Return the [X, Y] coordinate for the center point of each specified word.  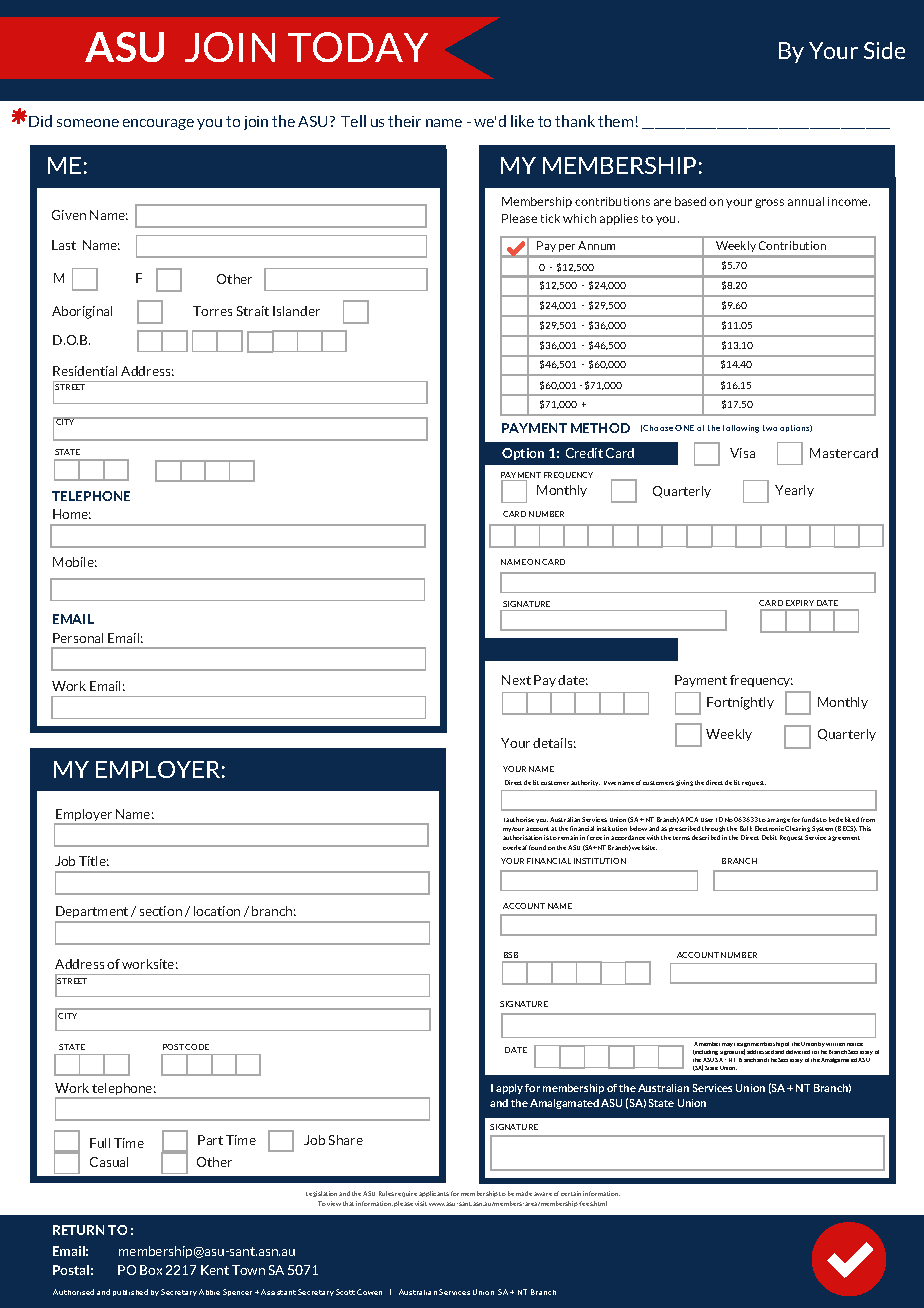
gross [769, 203]
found [537, 847]
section [161, 911]
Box [151, 1270]
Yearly [794, 491]
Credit [584, 453]
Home [72, 514]
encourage [158, 124]
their [404, 121]
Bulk [746, 828]
